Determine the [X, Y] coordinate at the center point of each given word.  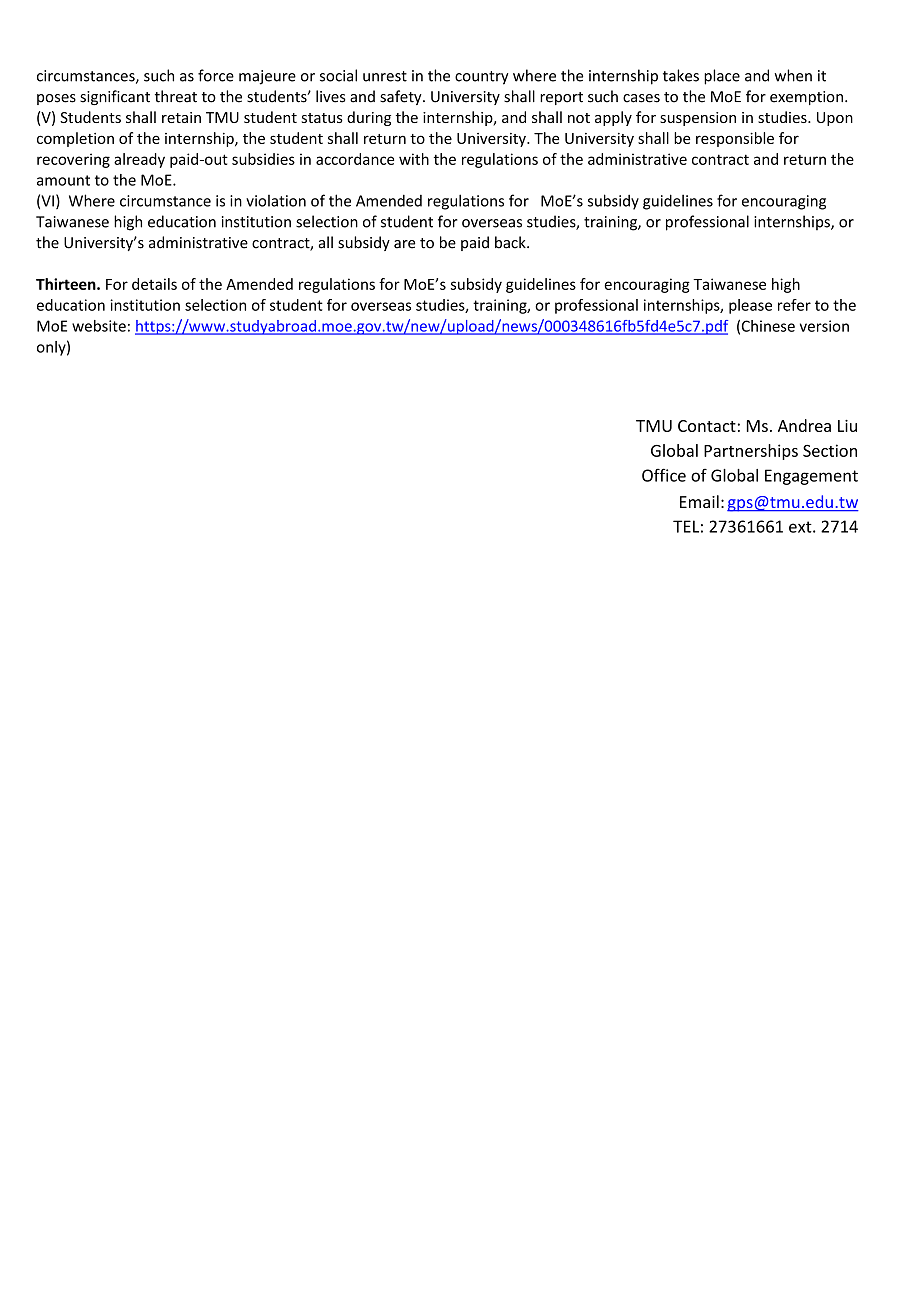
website [99, 326]
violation [276, 201]
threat [176, 96]
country [482, 78]
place [722, 77]
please [750, 306]
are [404, 244]
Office [664, 475]
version [824, 326]
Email [699, 501]
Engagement [811, 477]
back [511, 242]
